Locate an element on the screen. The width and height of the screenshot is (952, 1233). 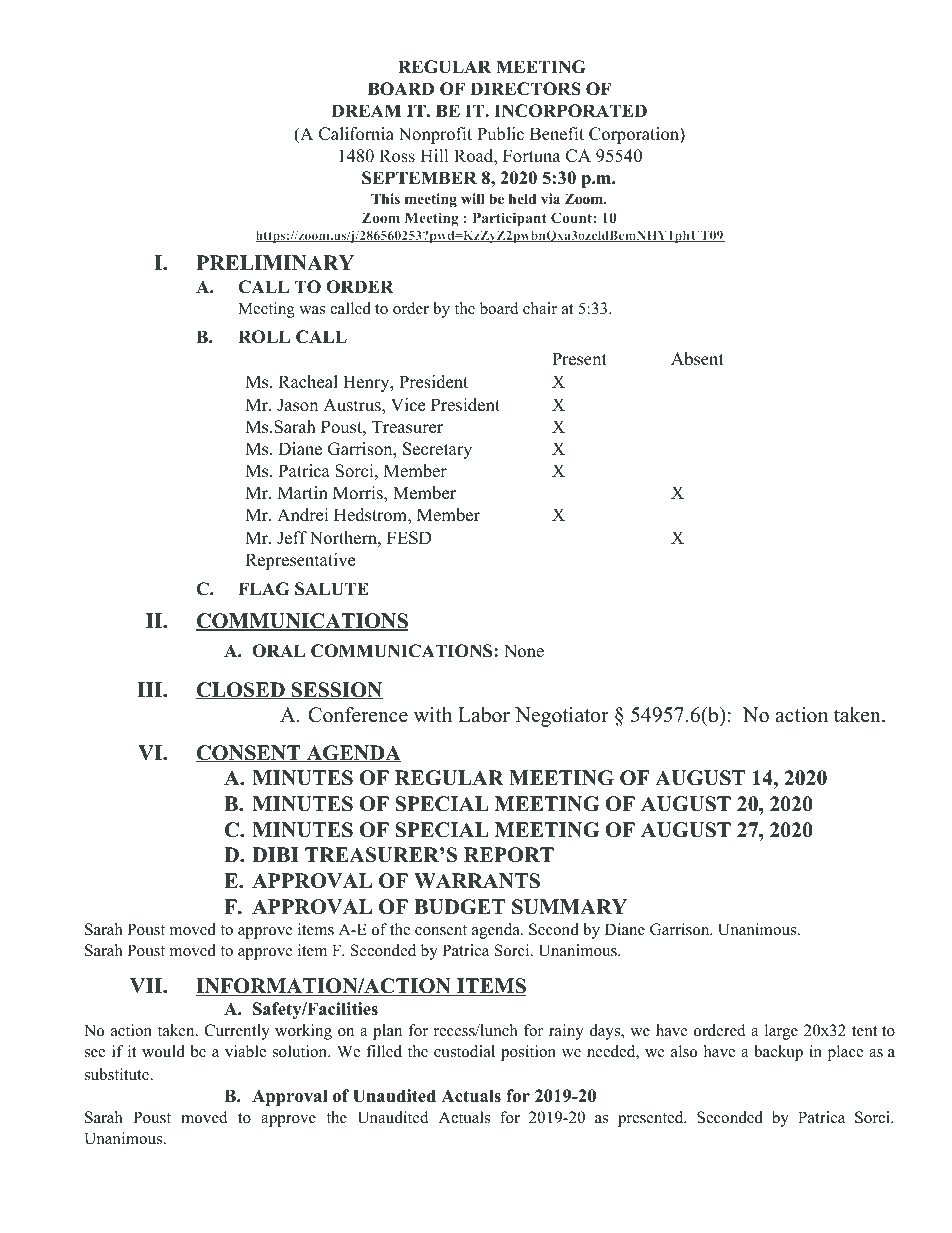
None is located at coordinates (524, 651).
